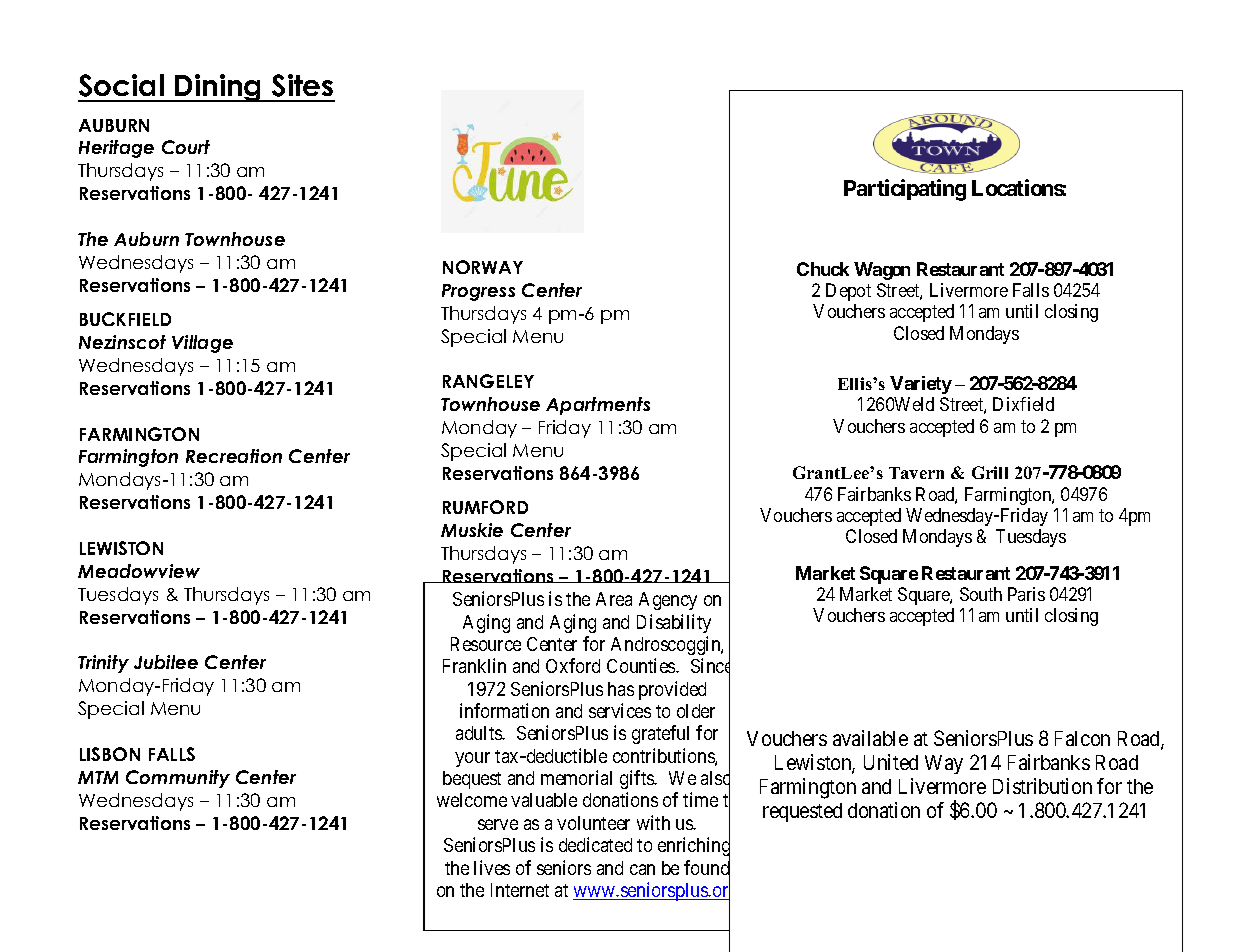 The height and width of the screenshot is (952, 1233). What do you see at coordinates (485, 507) in the screenshot?
I see `RUMFORD` at bounding box center [485, 507].
